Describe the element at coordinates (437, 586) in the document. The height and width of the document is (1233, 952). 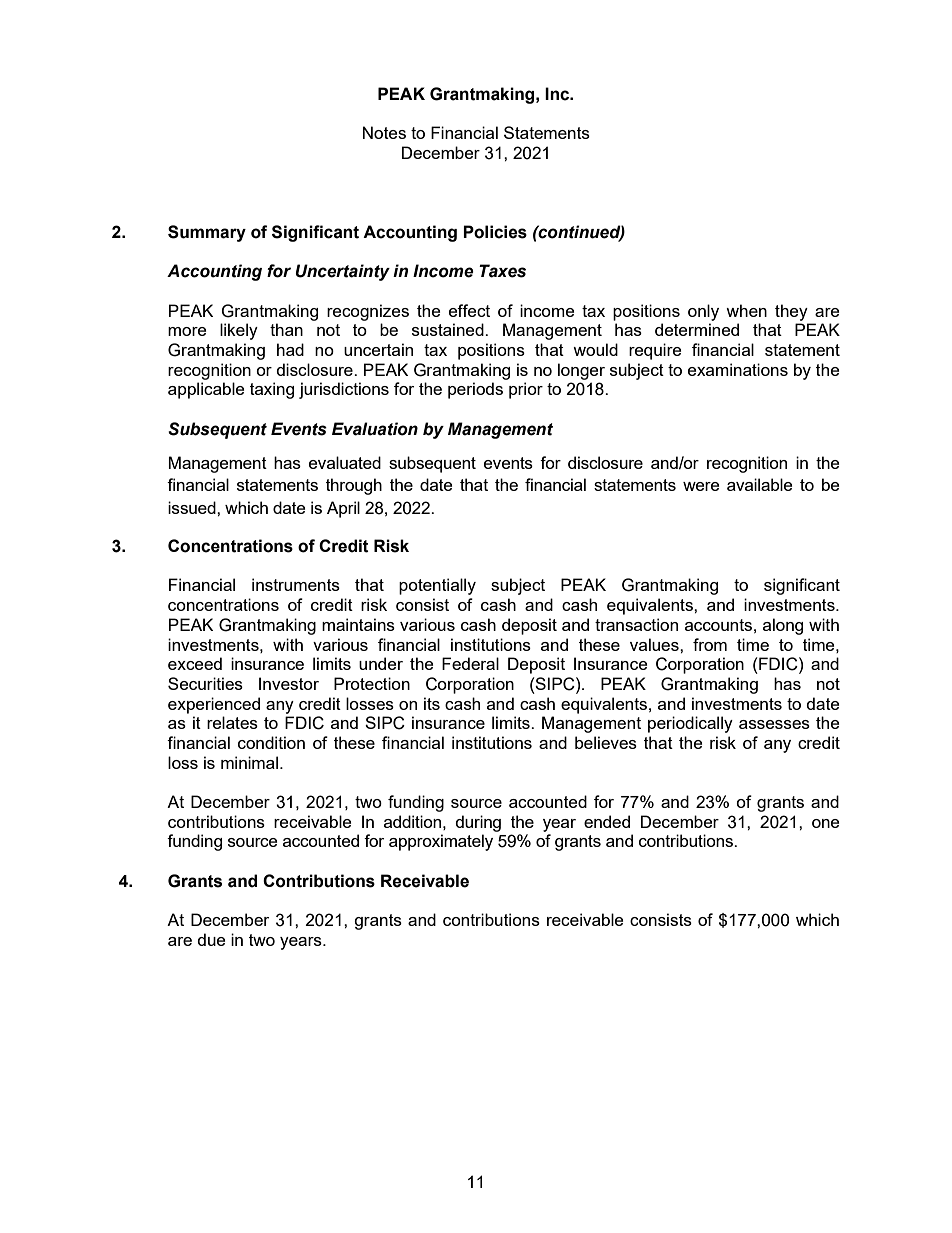
I see `potentially` at that location.
